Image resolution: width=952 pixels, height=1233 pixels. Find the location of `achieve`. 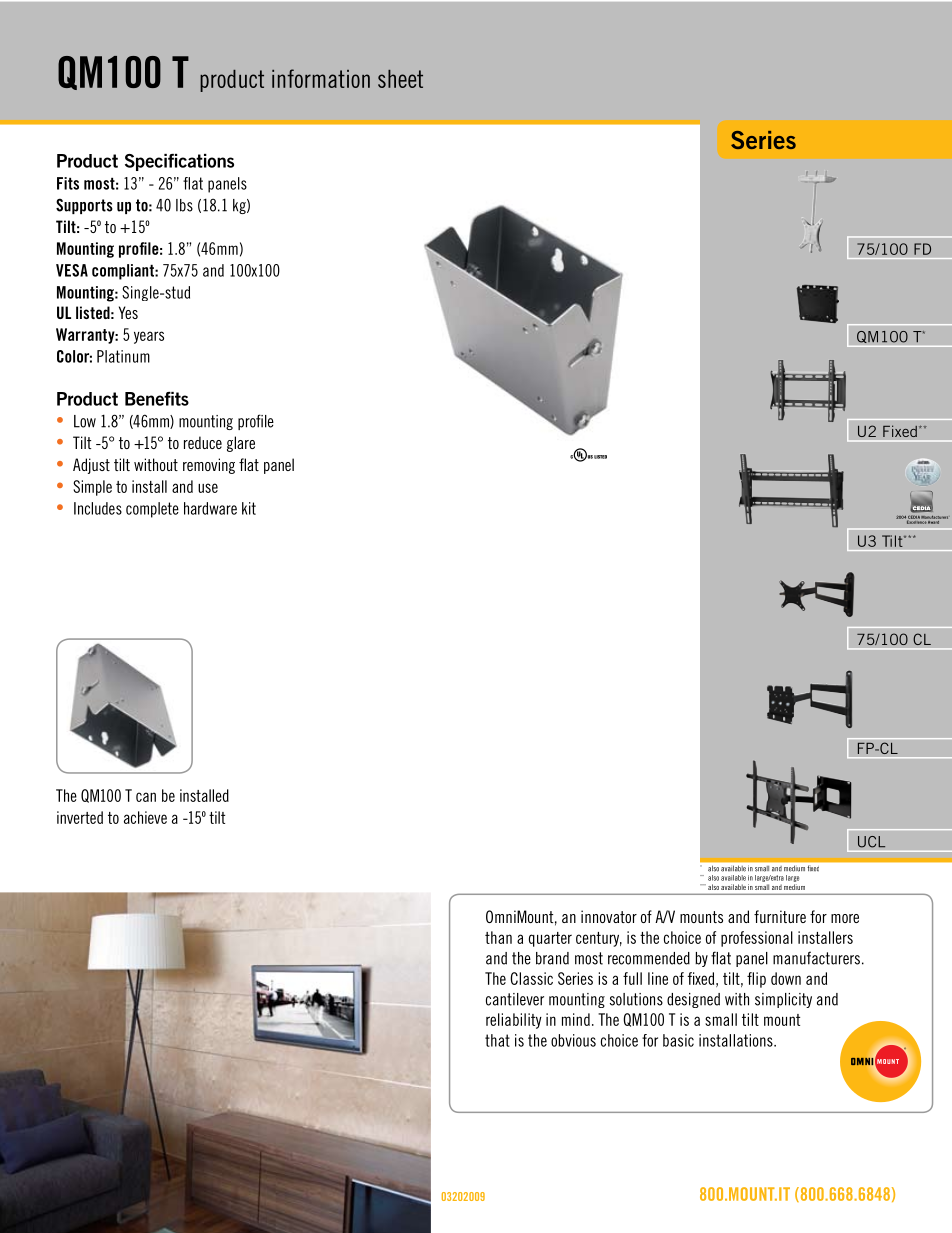

achieve is located at coordinates (145, 817).
